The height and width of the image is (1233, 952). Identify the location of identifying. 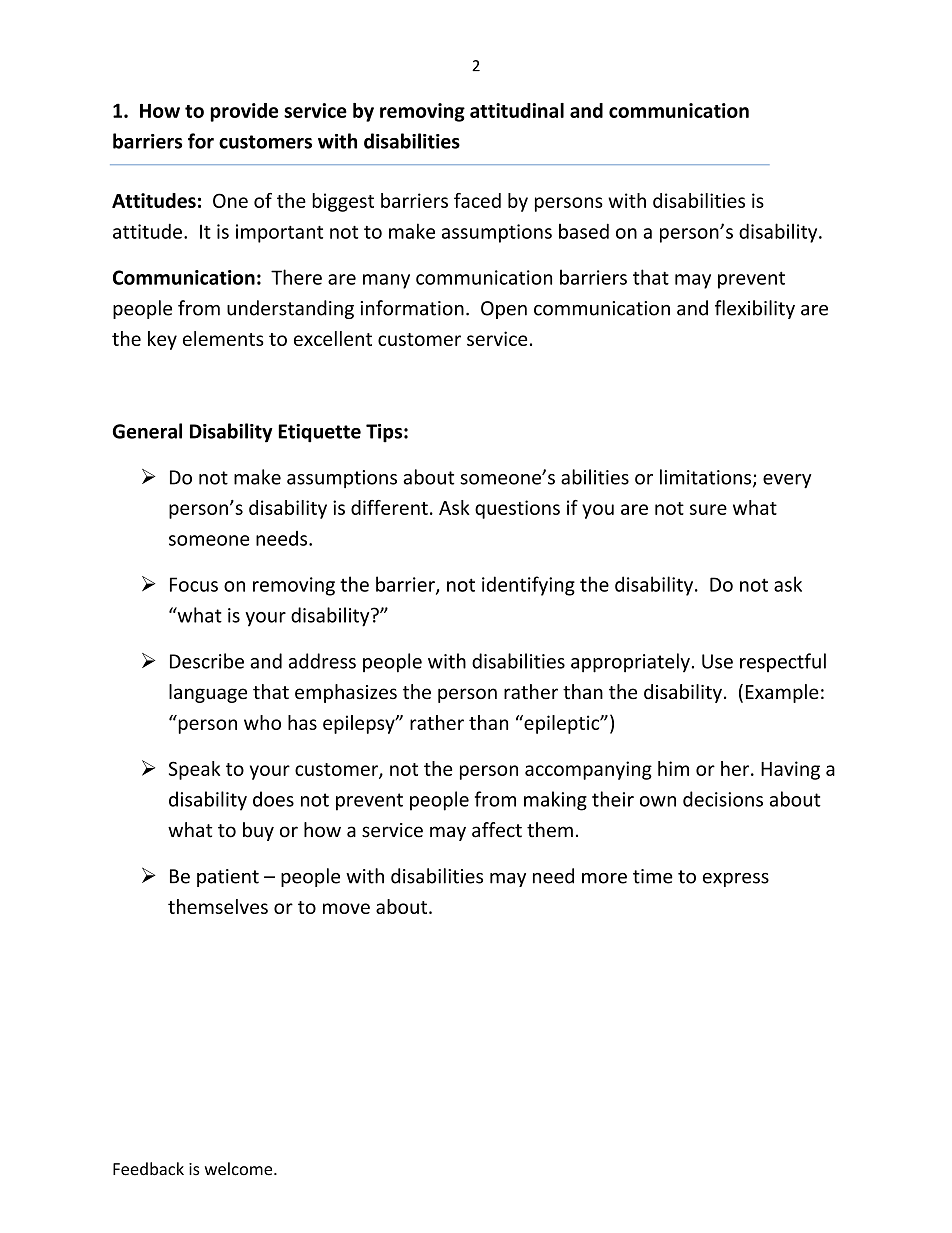
(528, 586).
